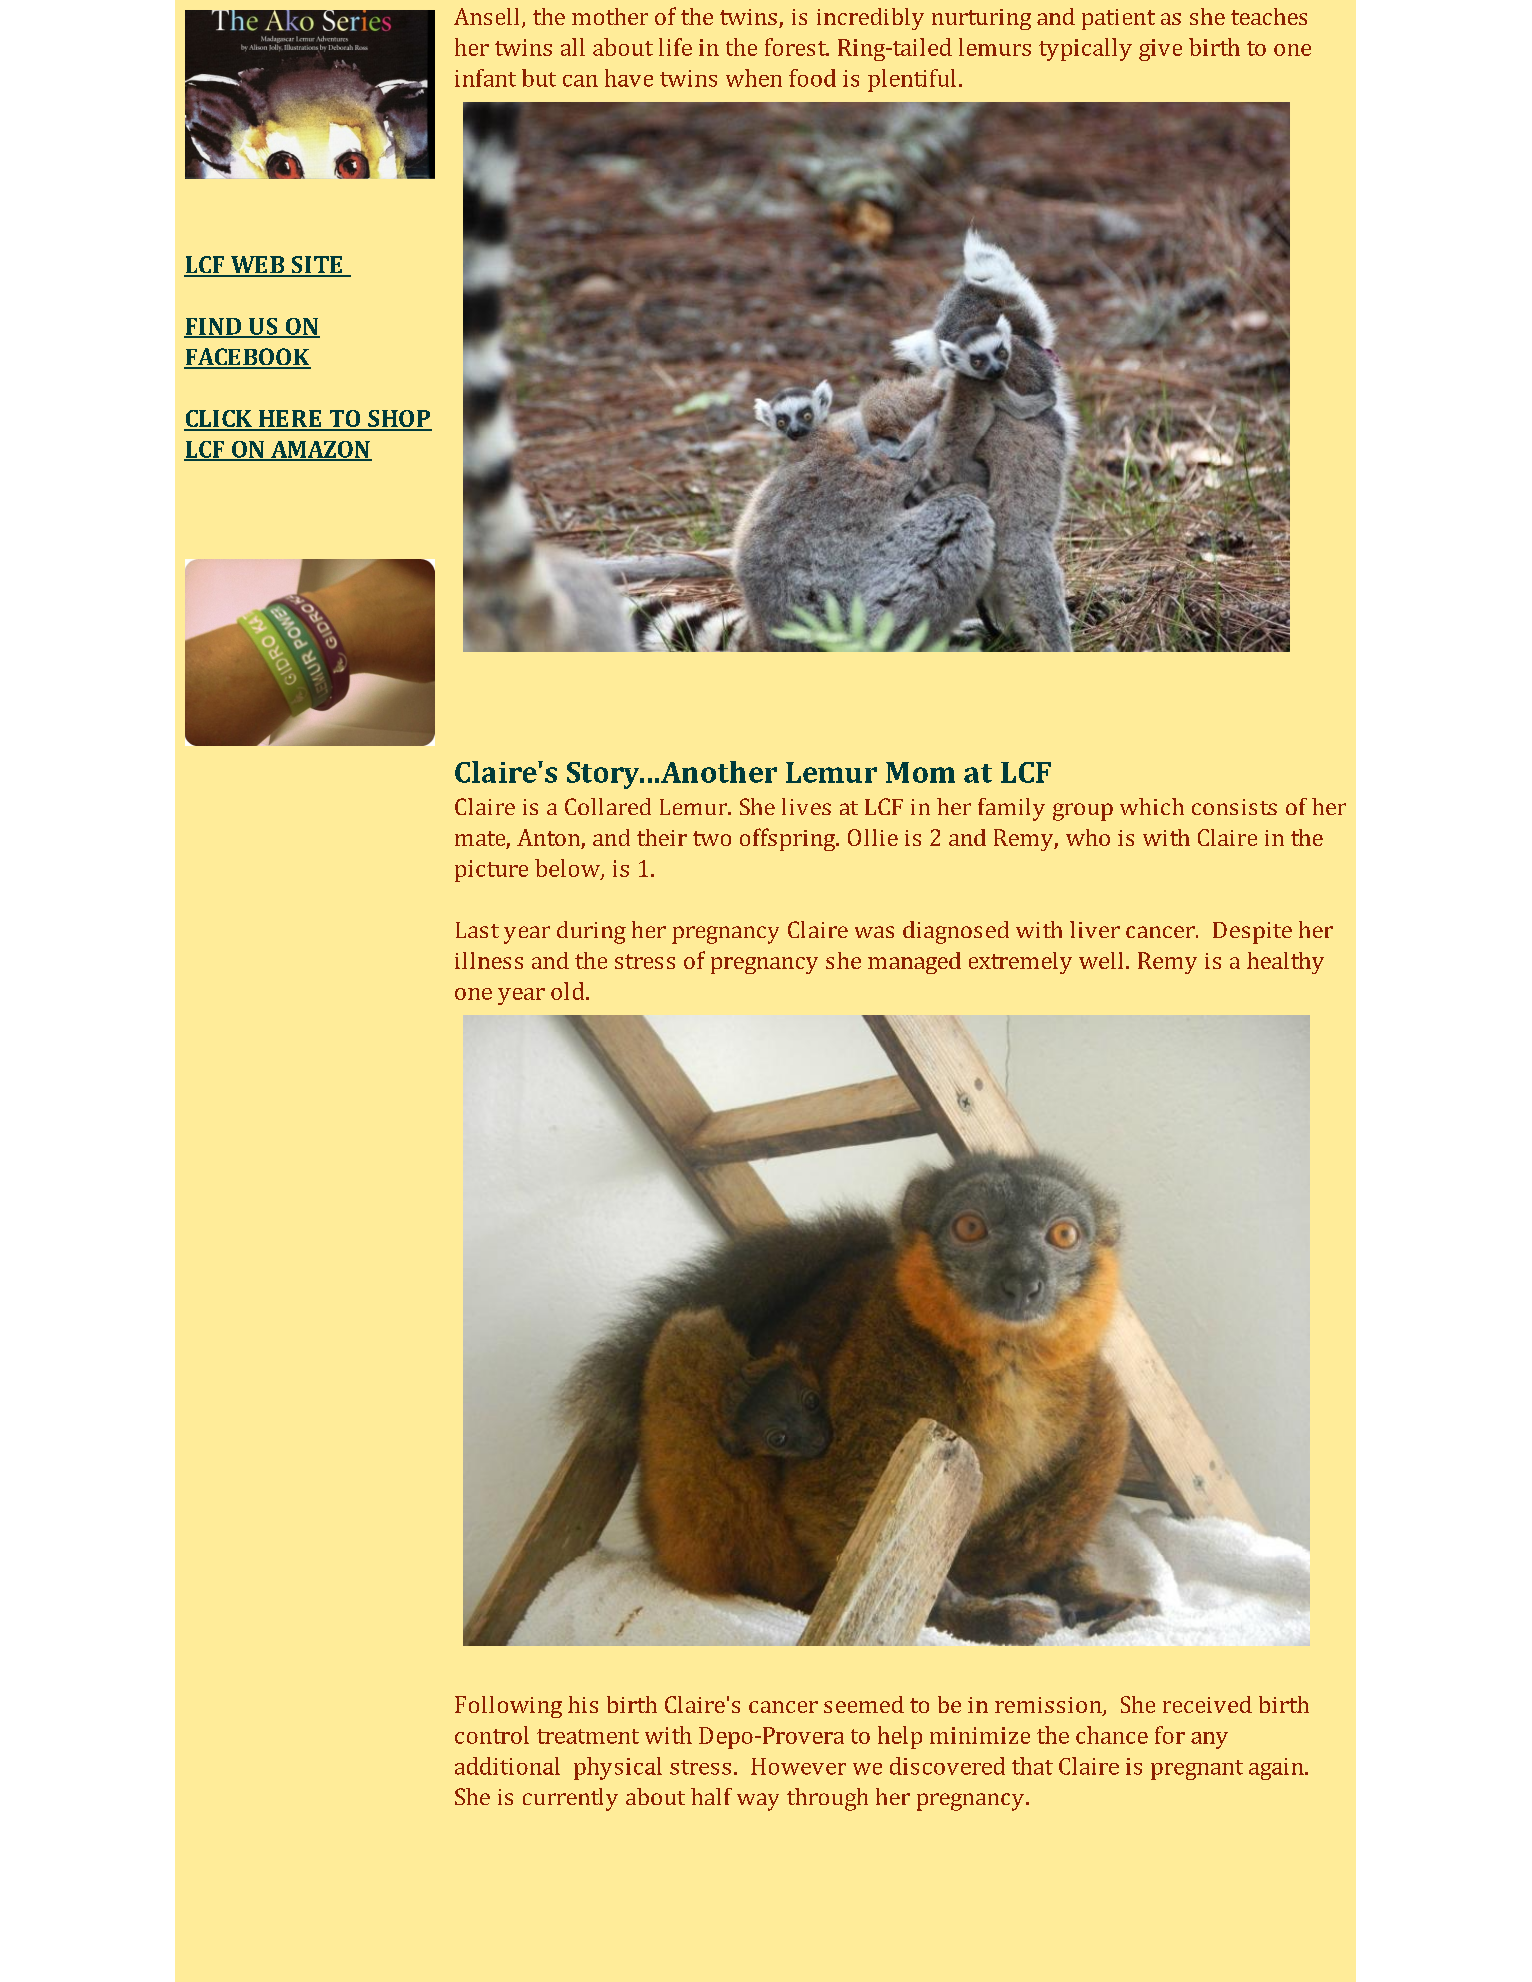 The height and width of the screenshot is (1982, 1532). I want to click on pregnant, so click(1197, 1770).
